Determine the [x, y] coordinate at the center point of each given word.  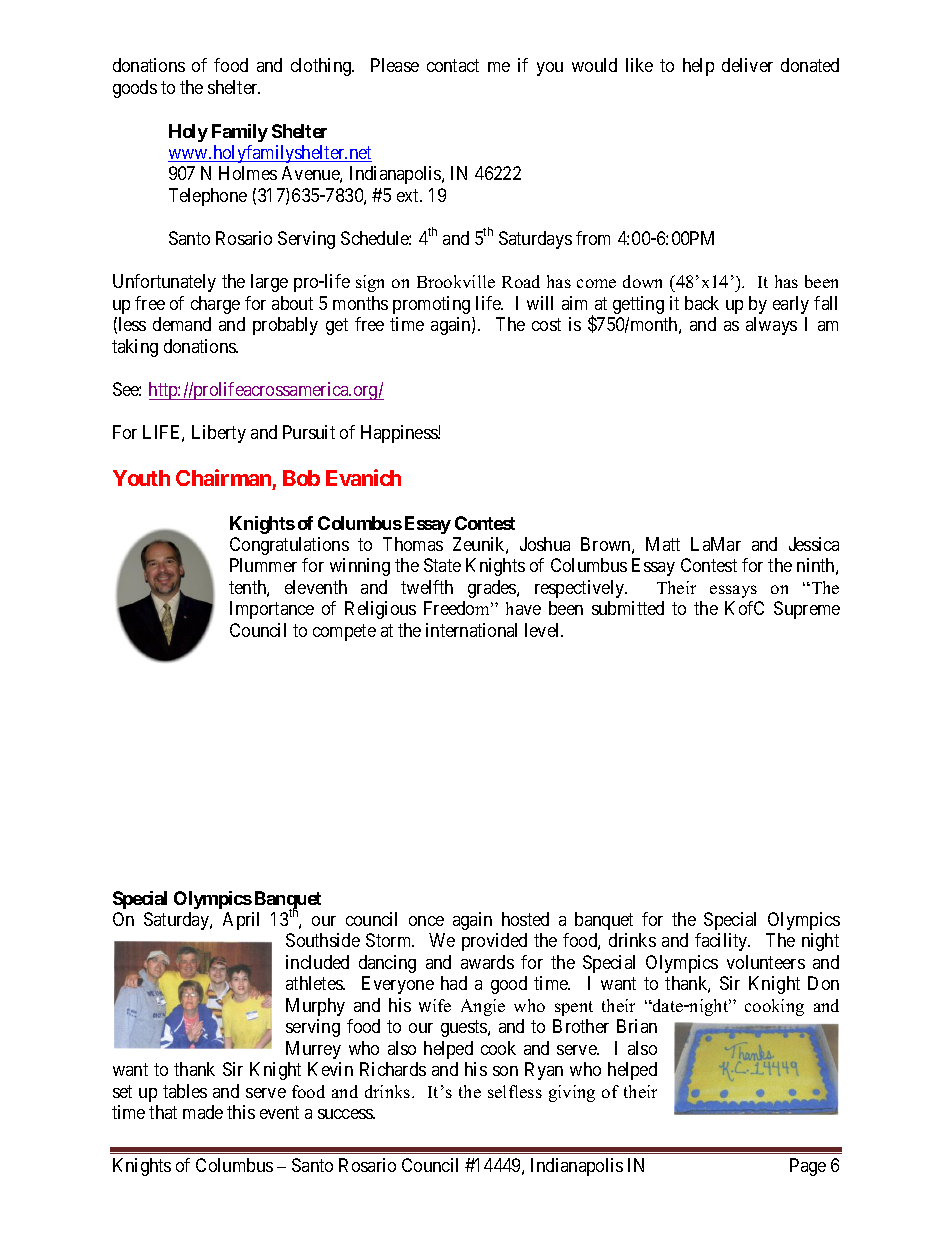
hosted [525, 919]
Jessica [814, 544]
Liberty [219, 434]
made [203, 1112]
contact [453, 66]
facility [722, 942]
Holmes [248, 173]
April [241, 921]
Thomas [413, 544]
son [505, 1071]
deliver [747, 65]
